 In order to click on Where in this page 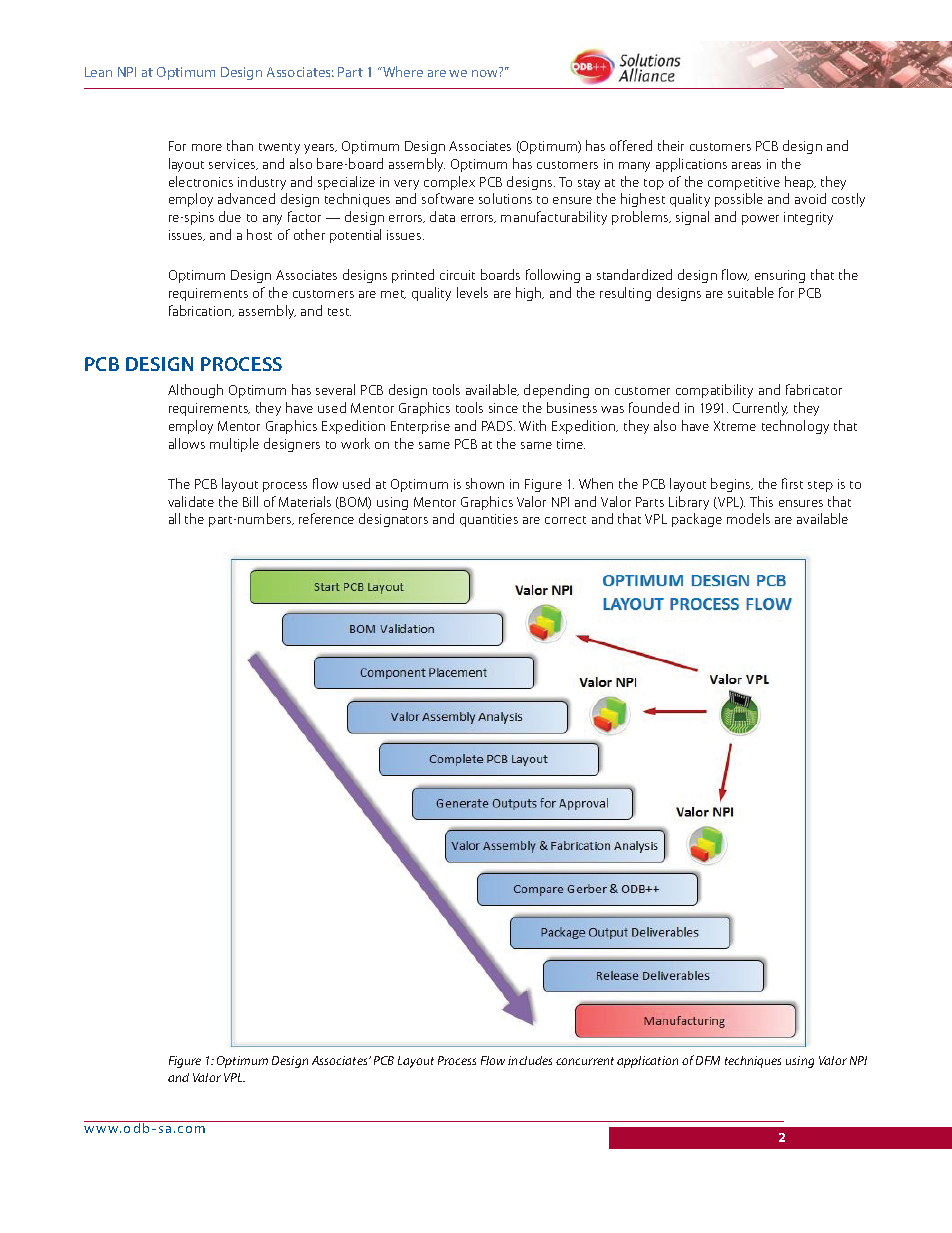, I will do `click(402, 71)`.
